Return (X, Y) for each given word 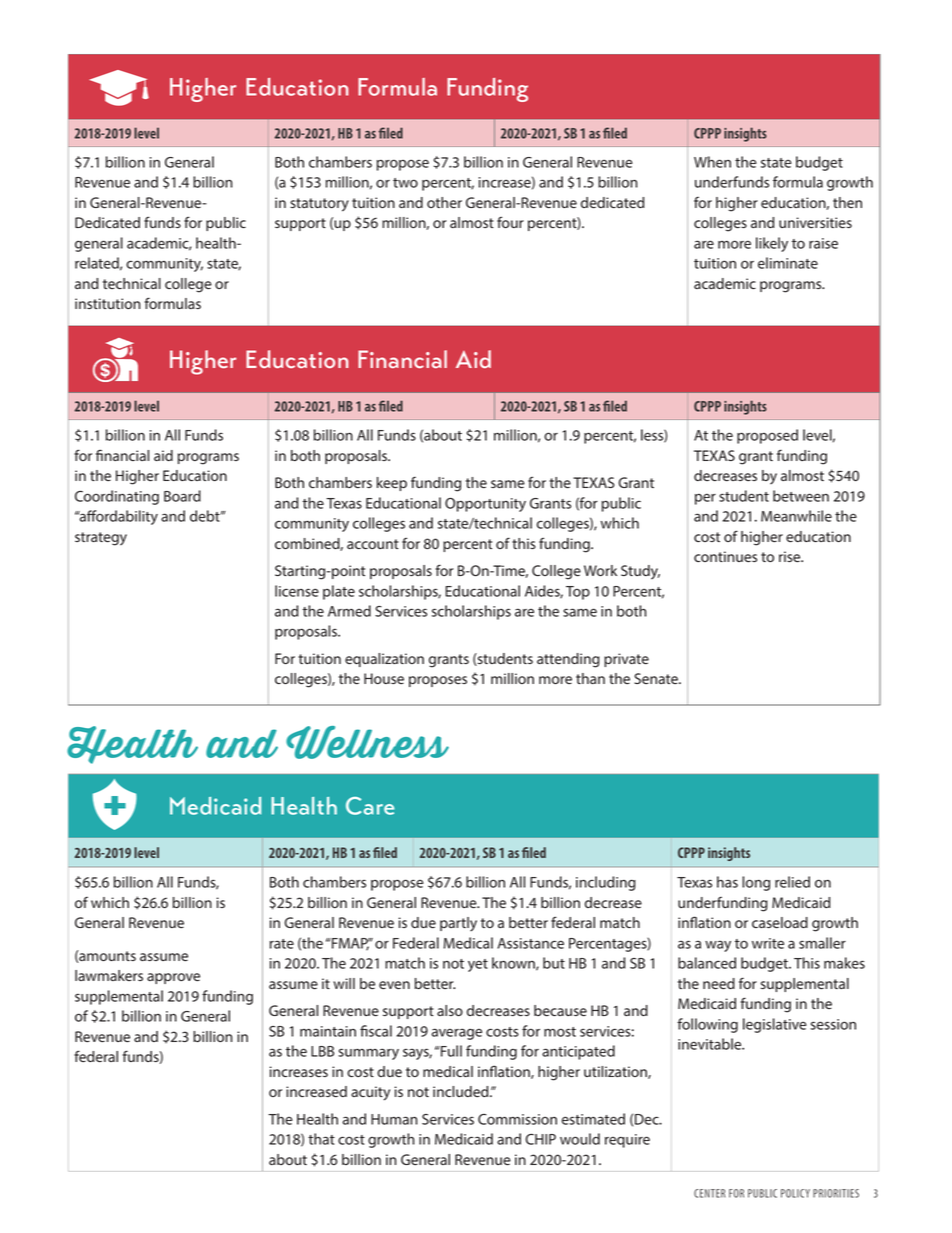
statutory (319, 205)
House (384, 678)
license (297, 591)
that (321, 1139)
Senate (657, 678)
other (444, 202)
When (712, 162)
